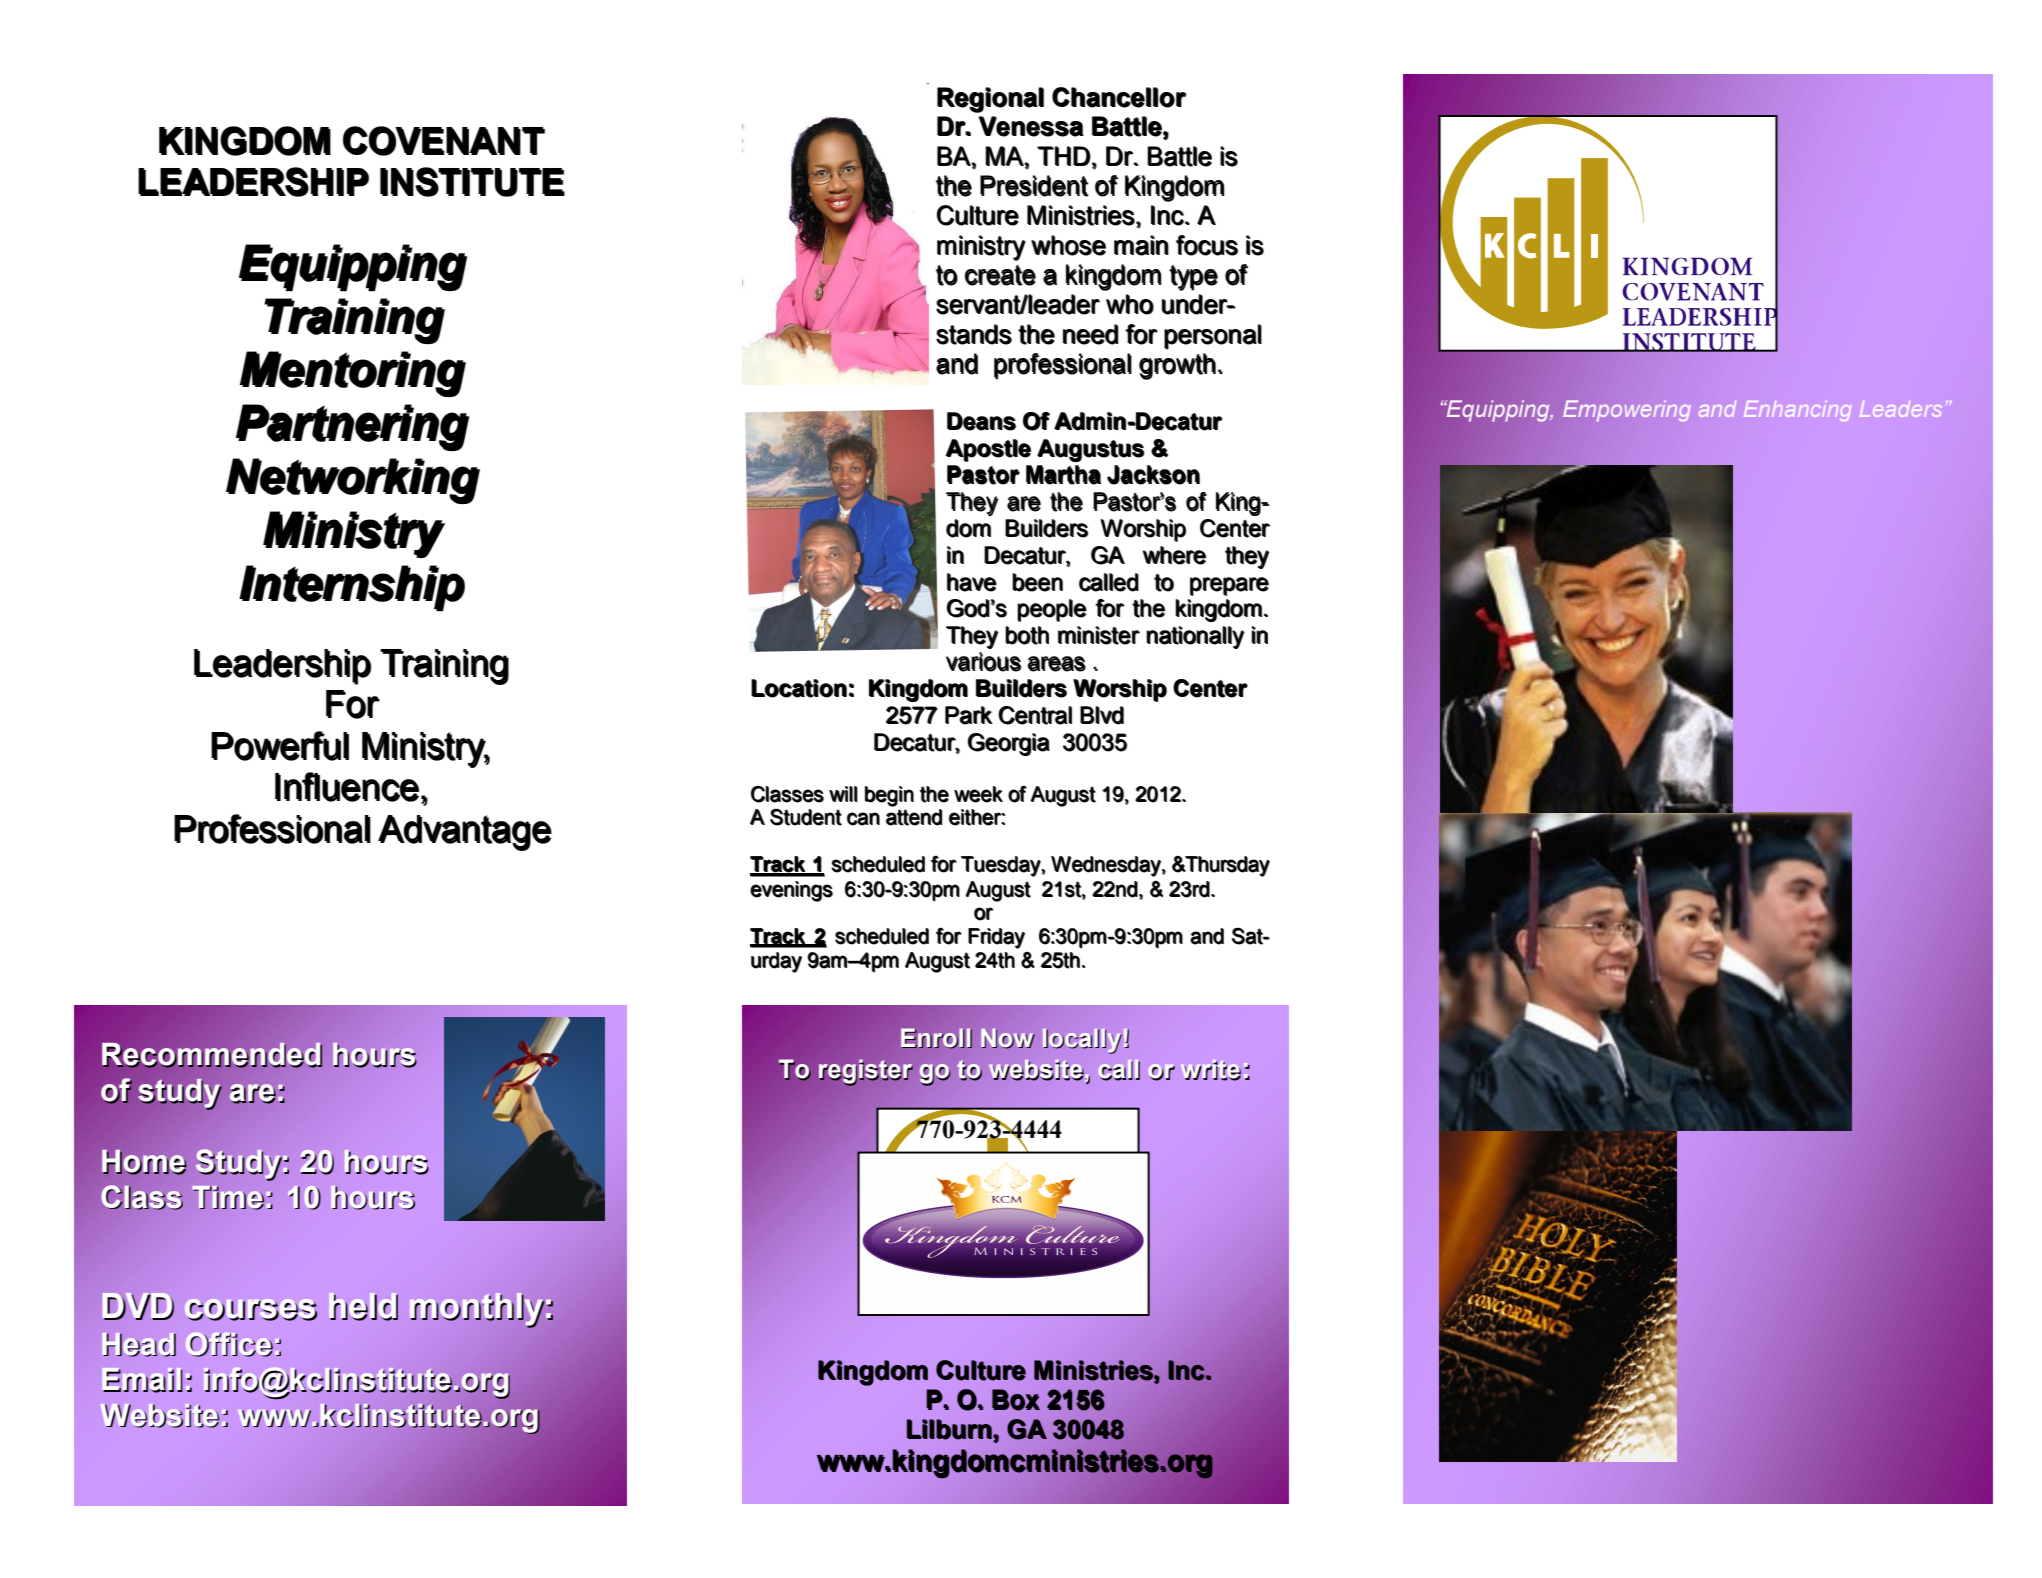  I want to click on Now, so click(1008, 1039).
